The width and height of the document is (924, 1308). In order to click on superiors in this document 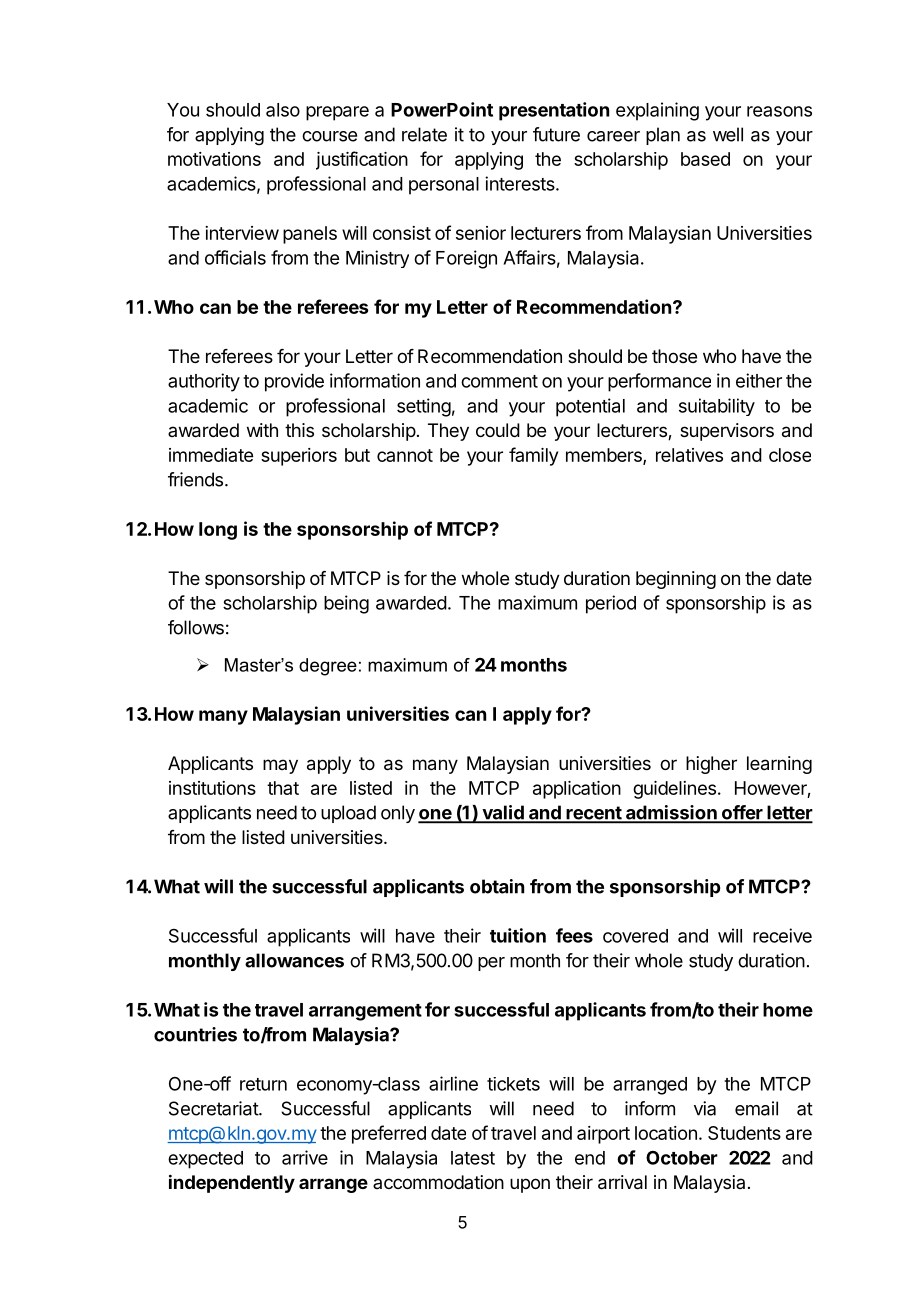, I will do `click(299, 457)`.
